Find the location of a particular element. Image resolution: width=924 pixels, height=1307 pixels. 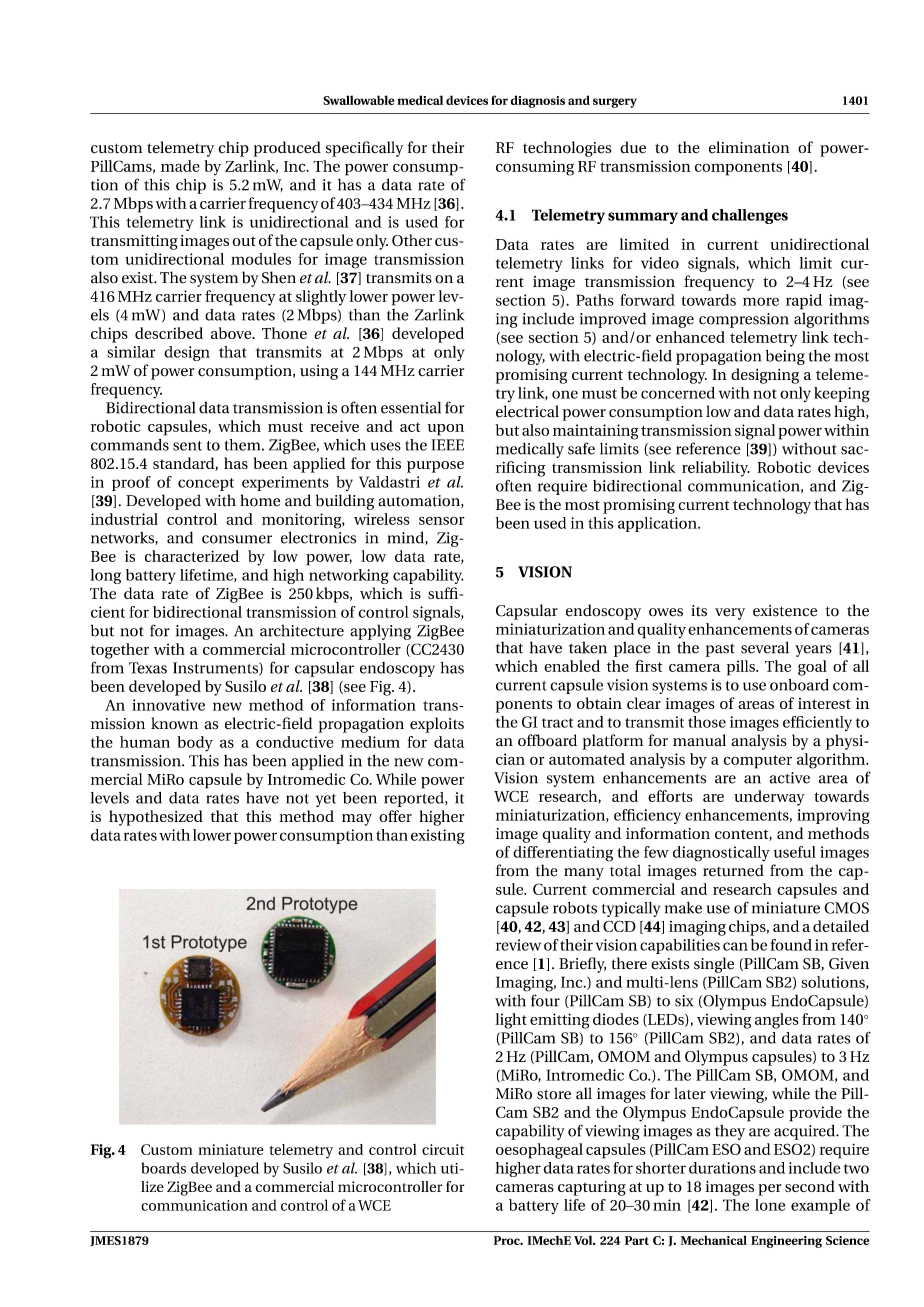

challenges is located at coordinates (750, 216).
